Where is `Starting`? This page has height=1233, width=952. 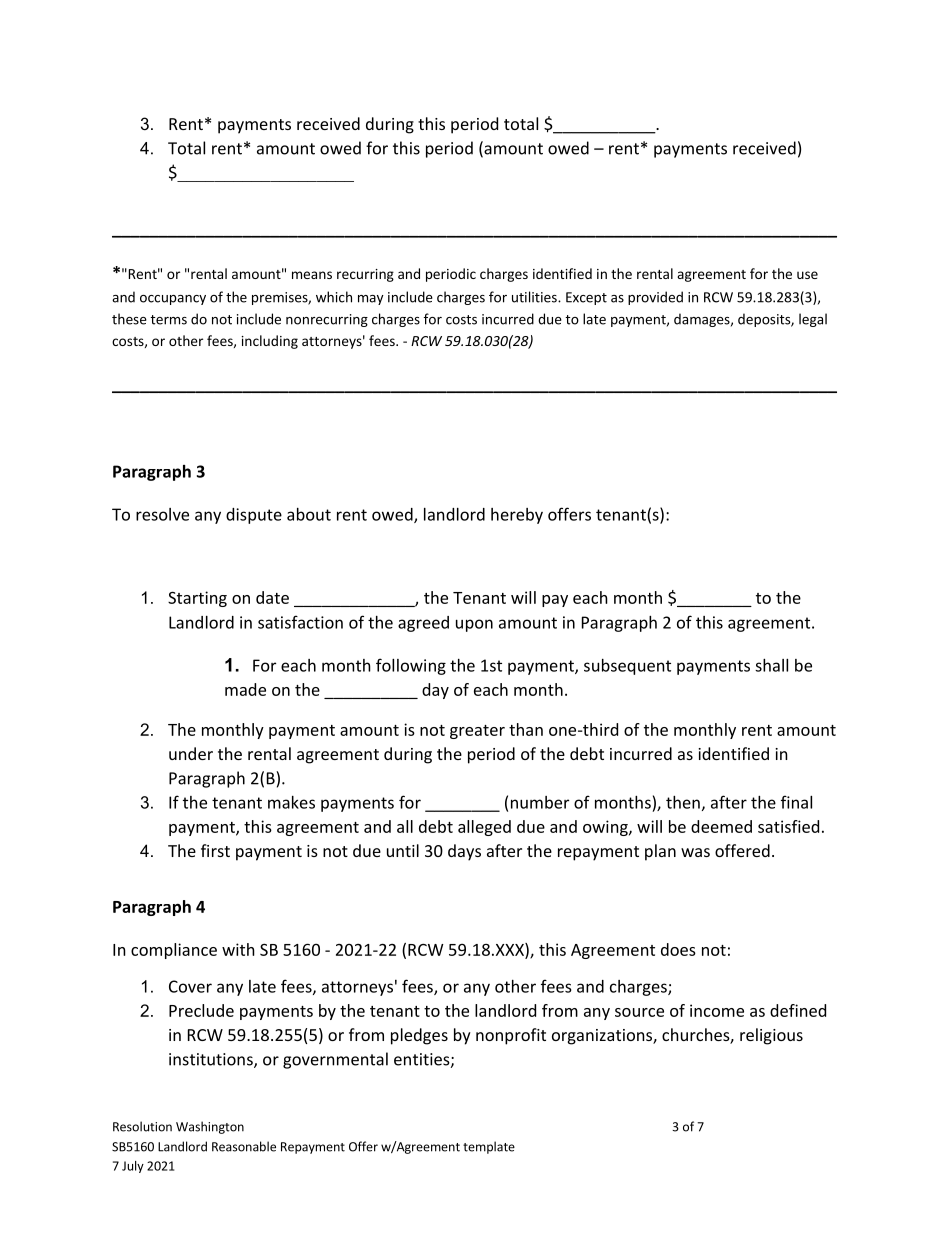 Starting is located at coordinates (197, 599).
